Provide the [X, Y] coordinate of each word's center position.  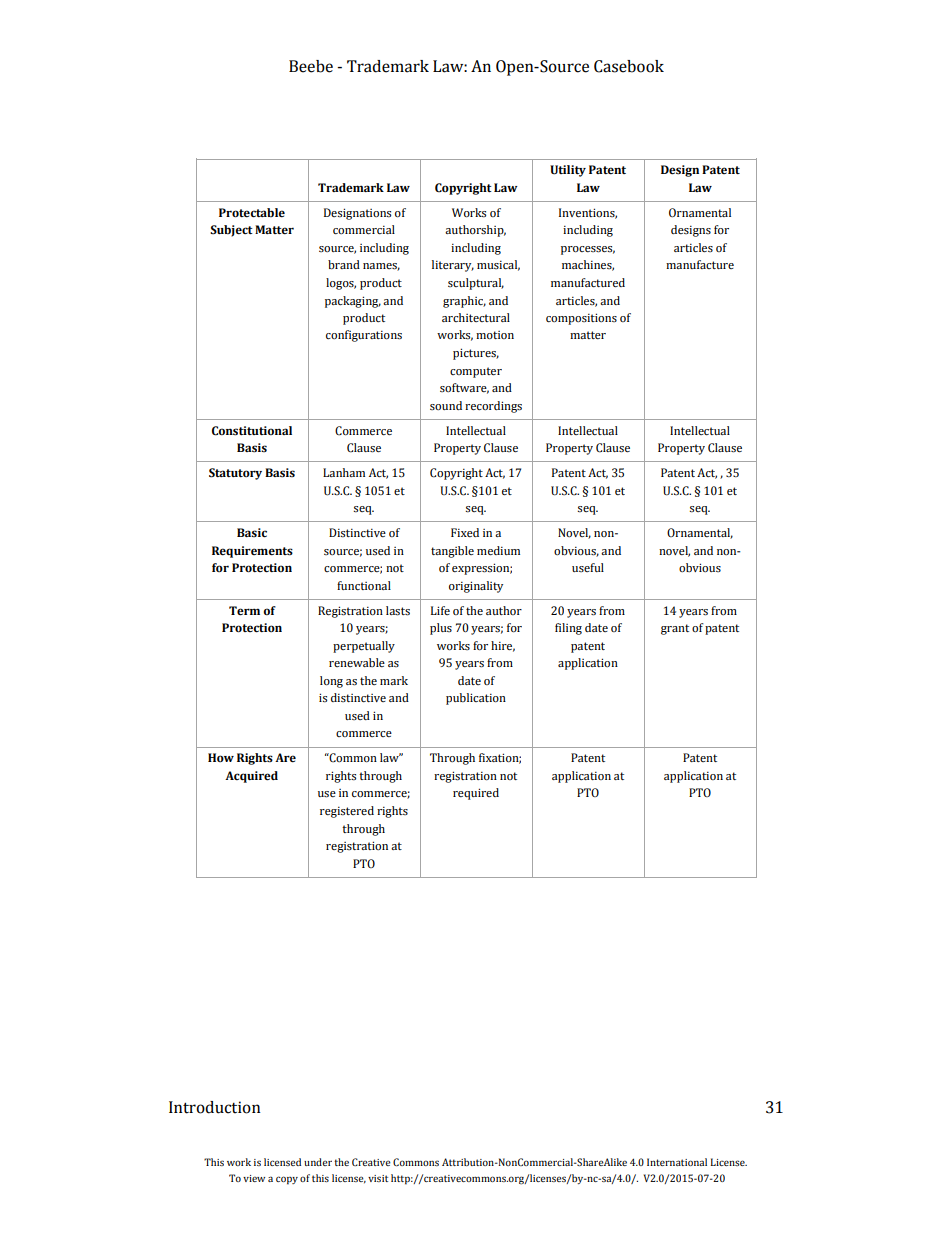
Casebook [629, 66]
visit [378, 1178]
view [254, 1178]
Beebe [311, 66]
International [677, 1162]
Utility [568, 171]
